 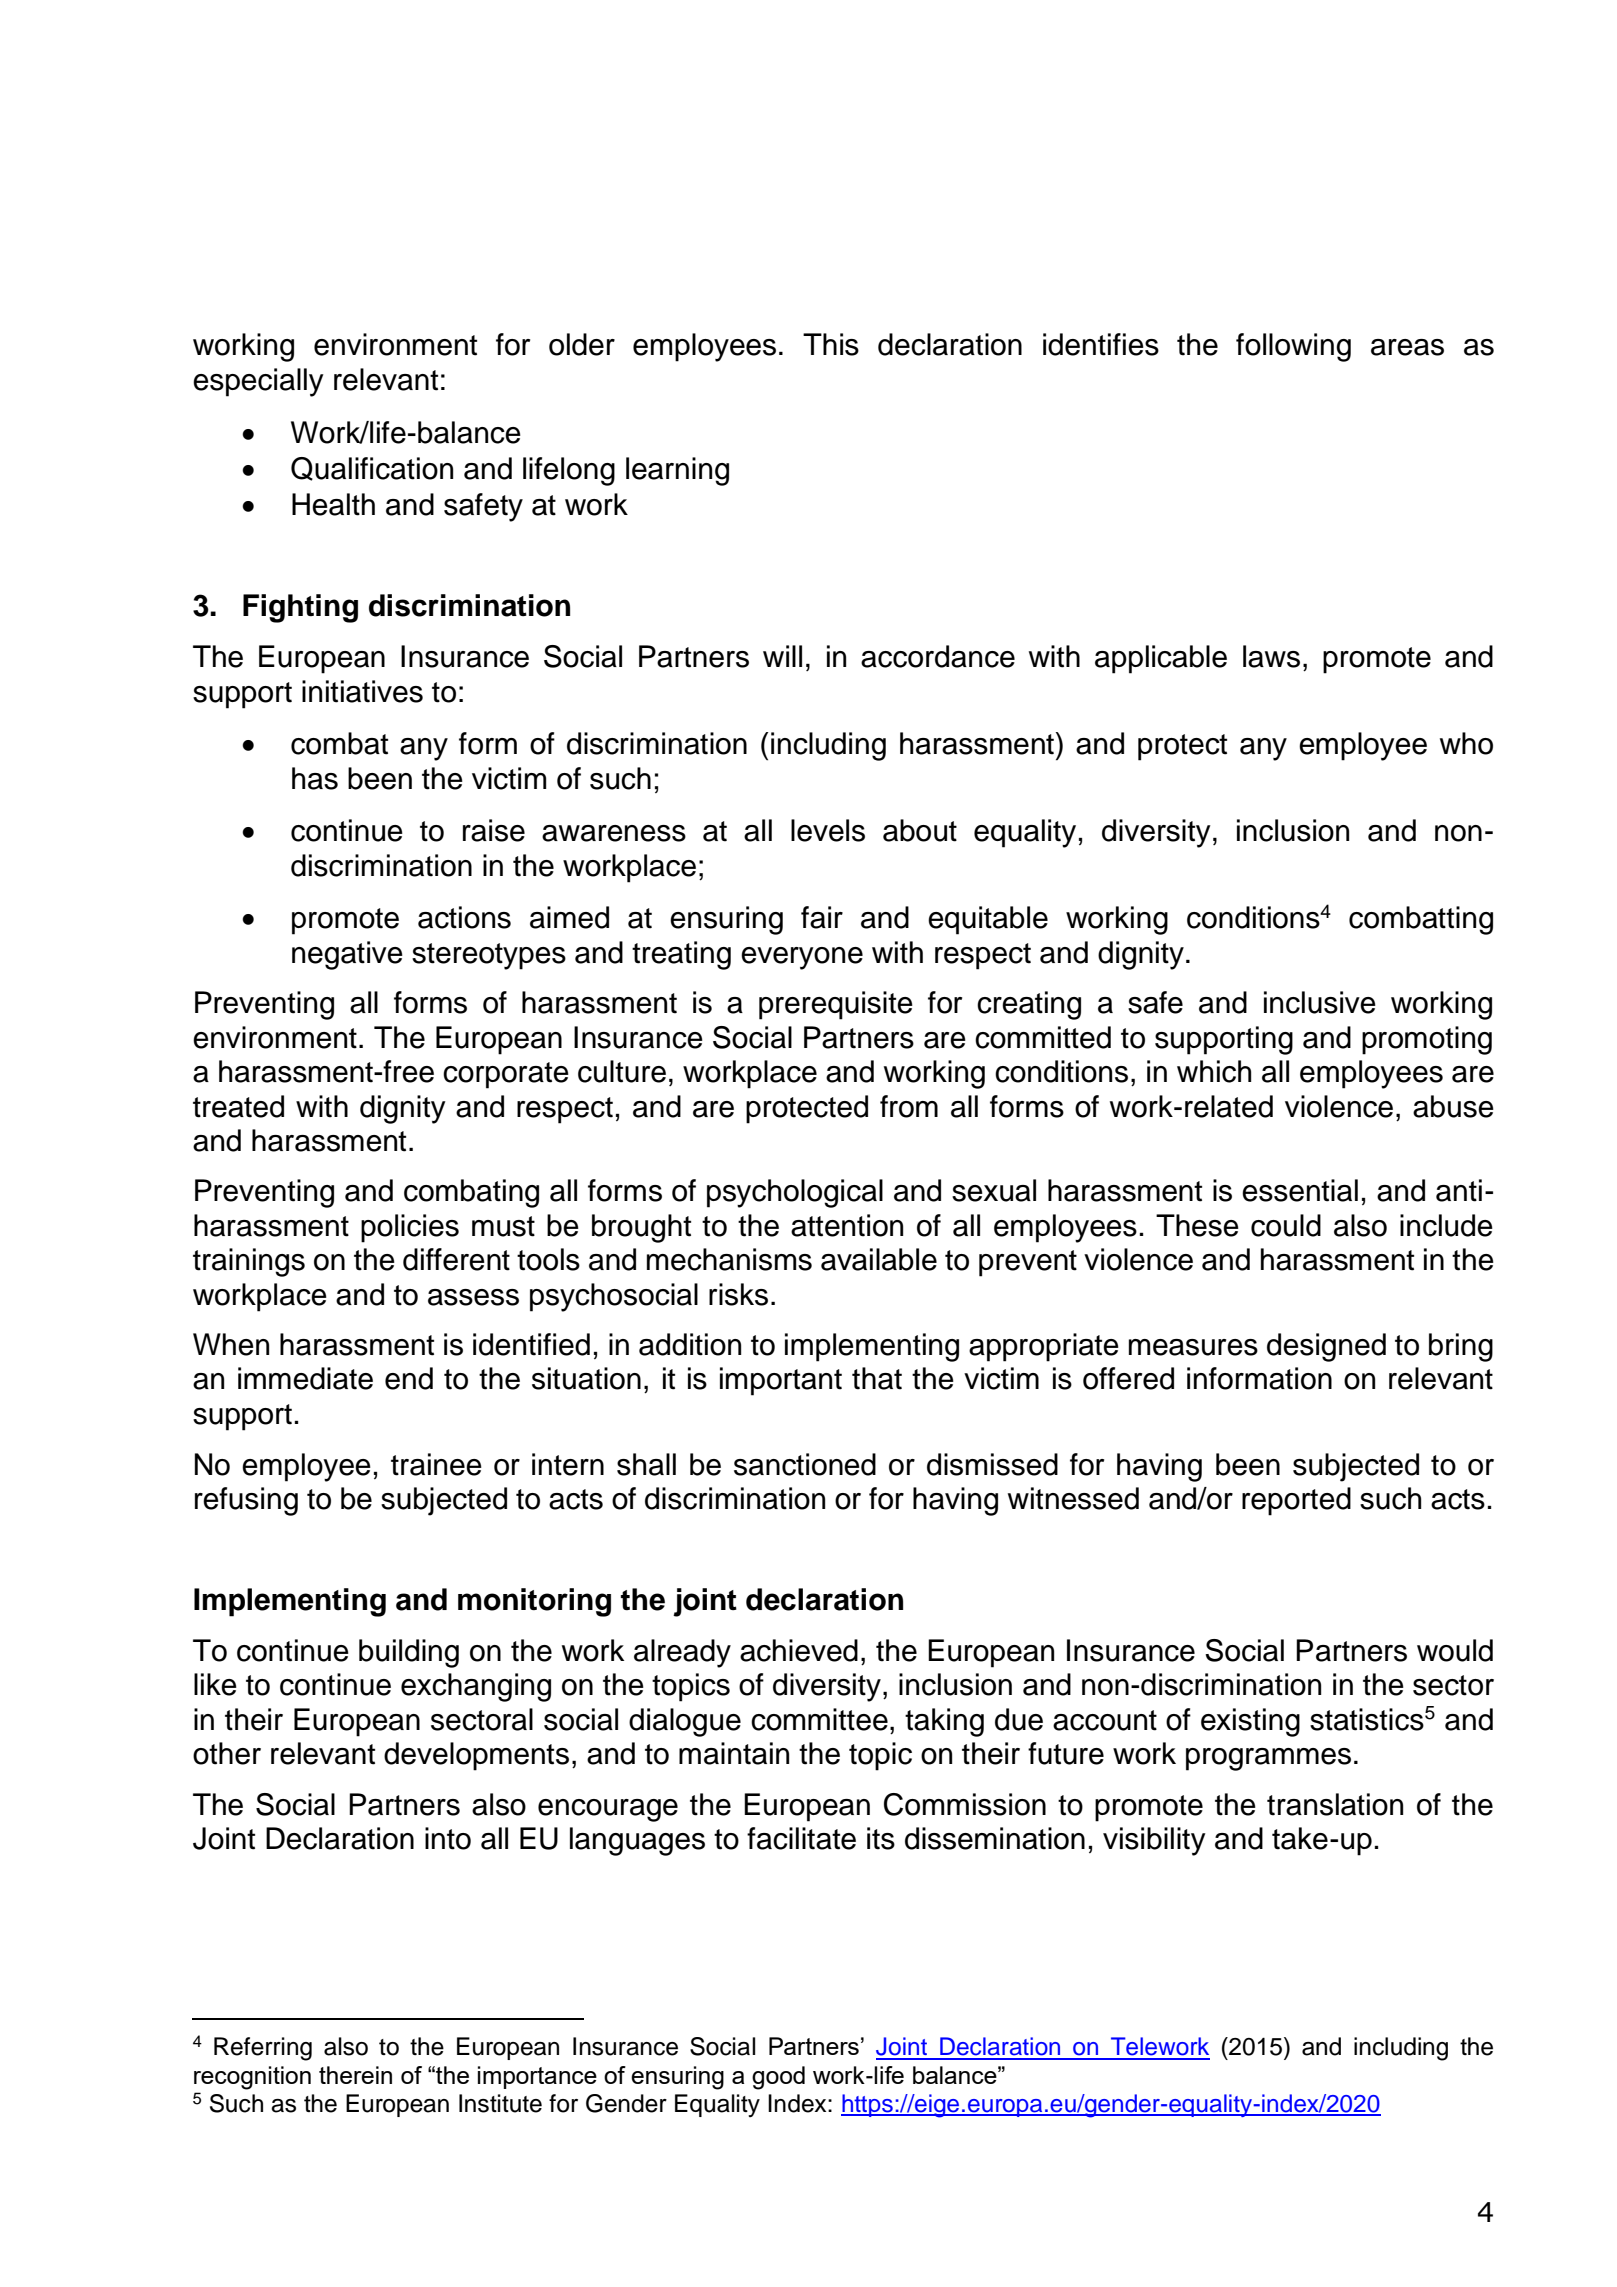 I want to click on This, so click(x=831, y=344).
